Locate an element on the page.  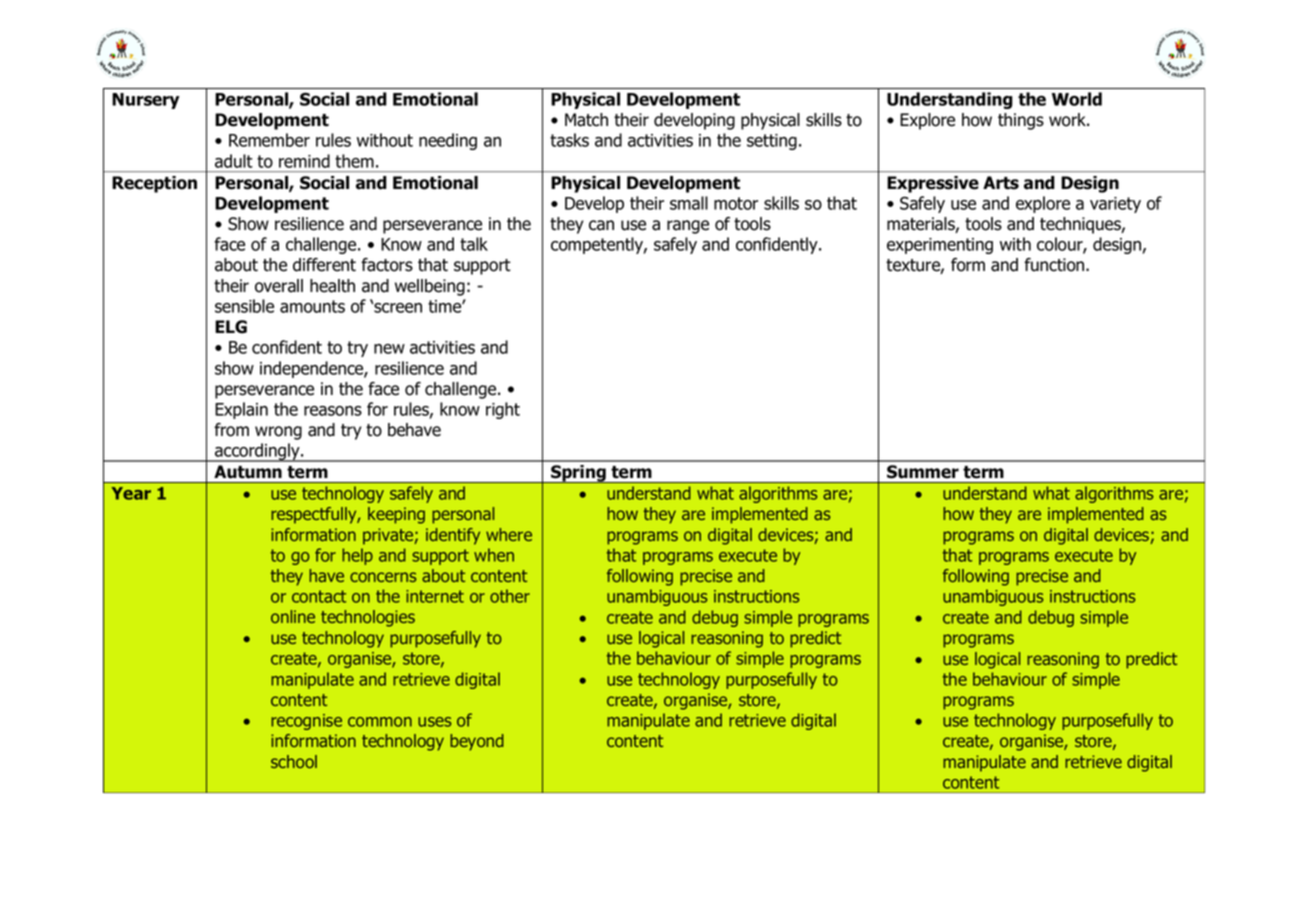
overall is located at coordinates (279, 286).
